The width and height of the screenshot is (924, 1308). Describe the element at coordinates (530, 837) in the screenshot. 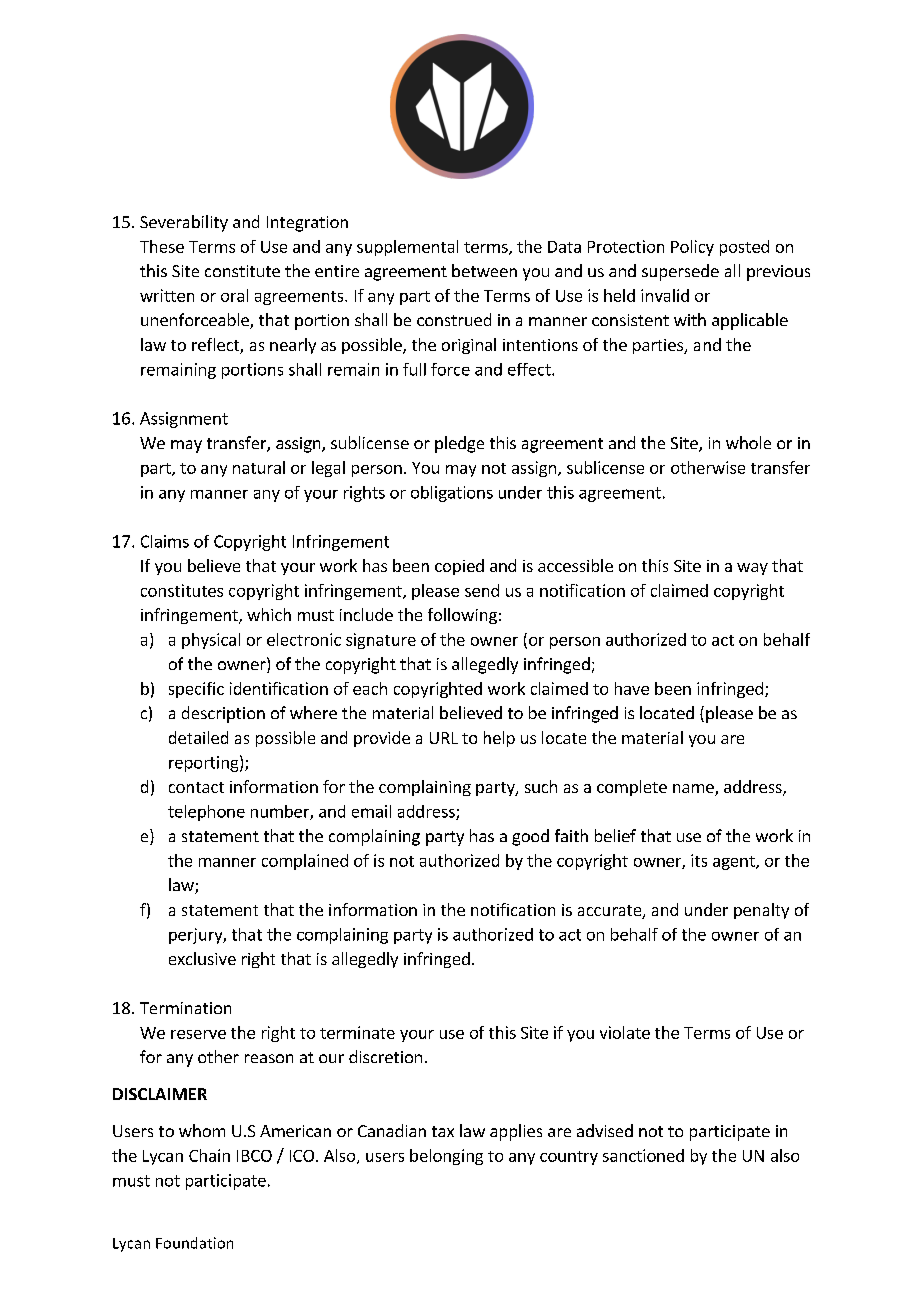

I see `good` at that location.
